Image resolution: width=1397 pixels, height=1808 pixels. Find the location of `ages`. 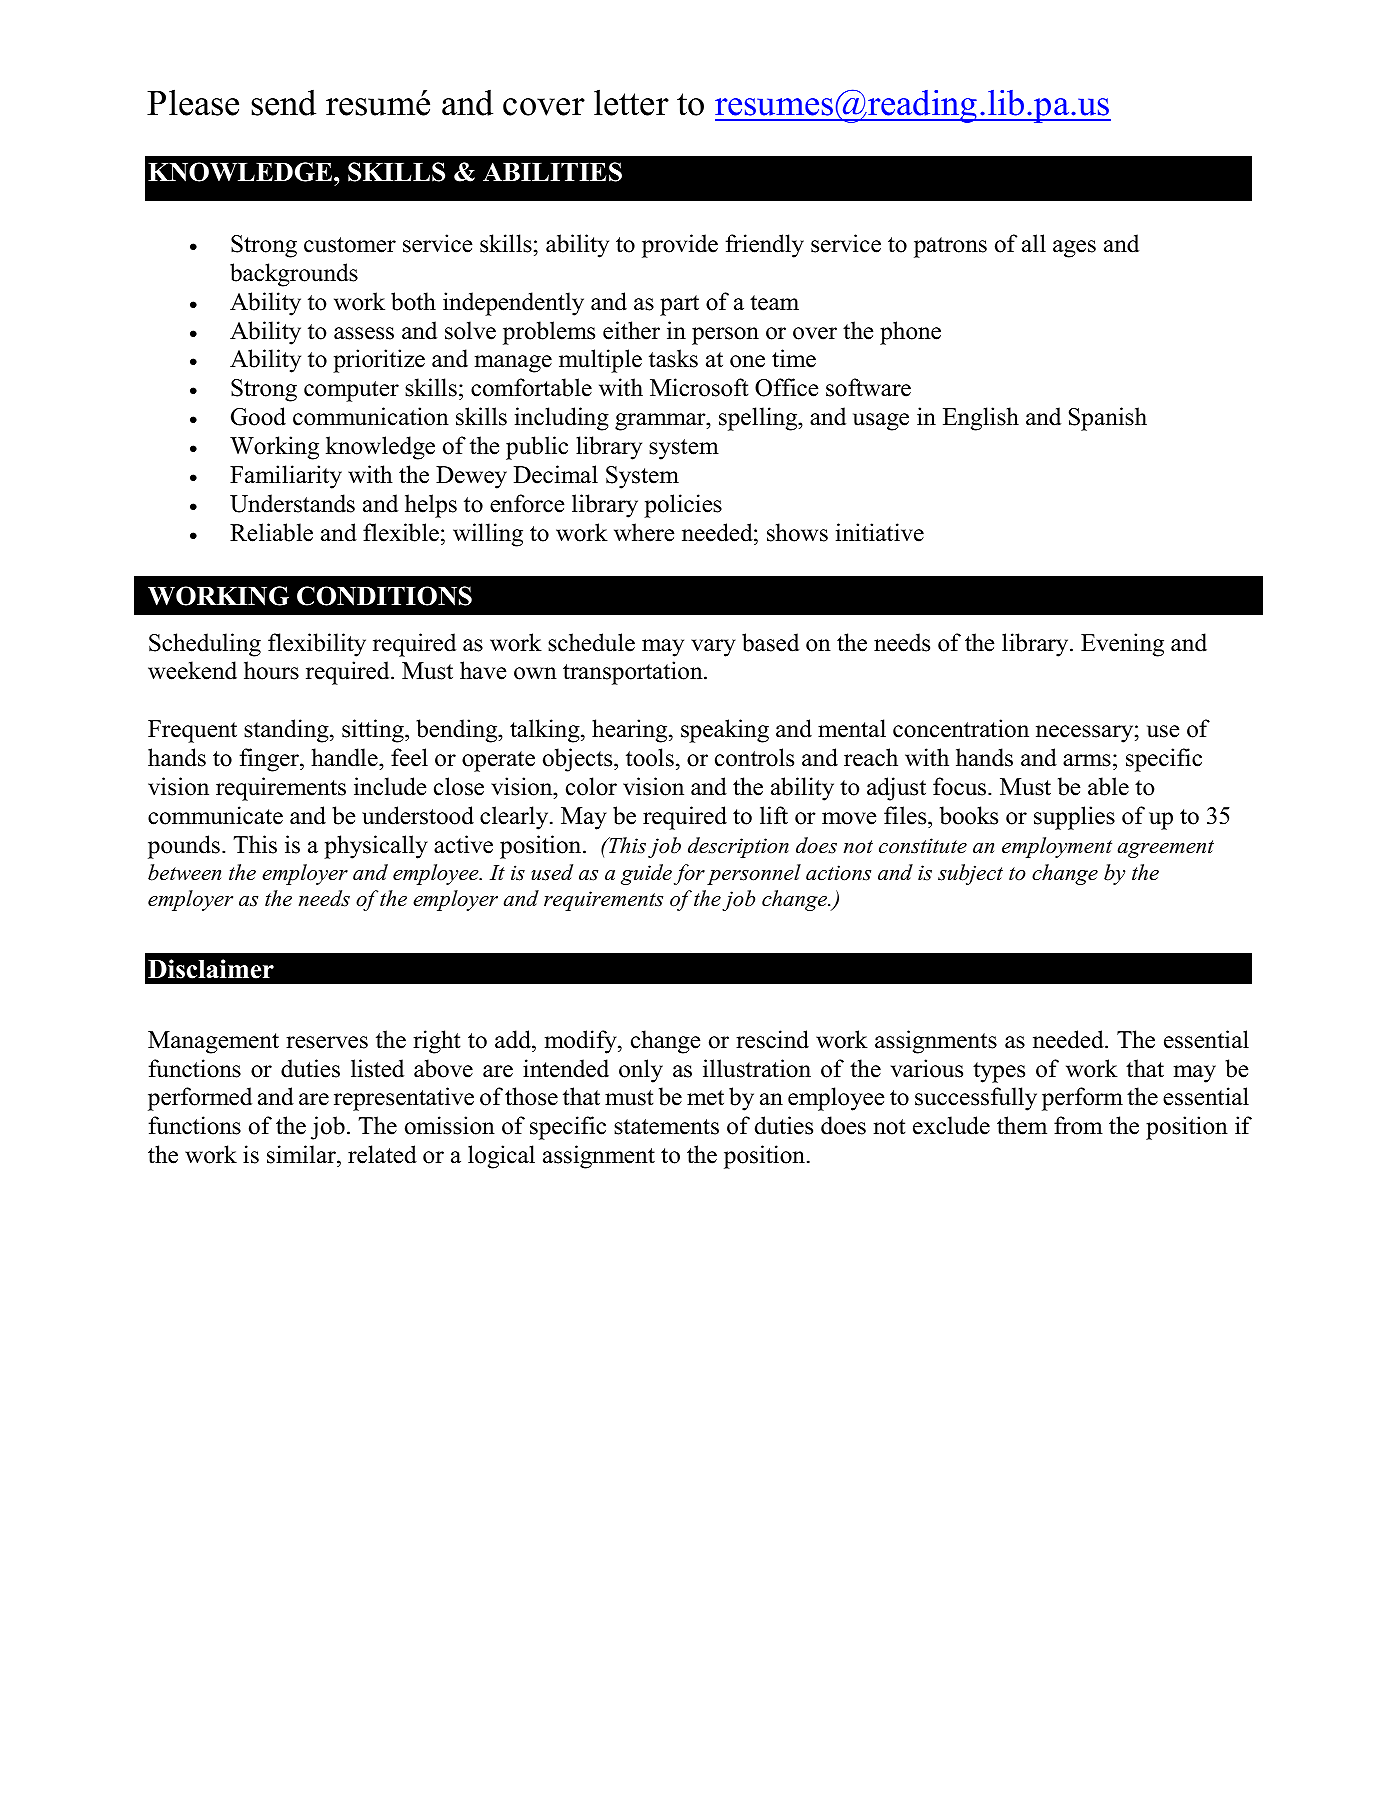

ages is located at coordinates (1074, 249).
